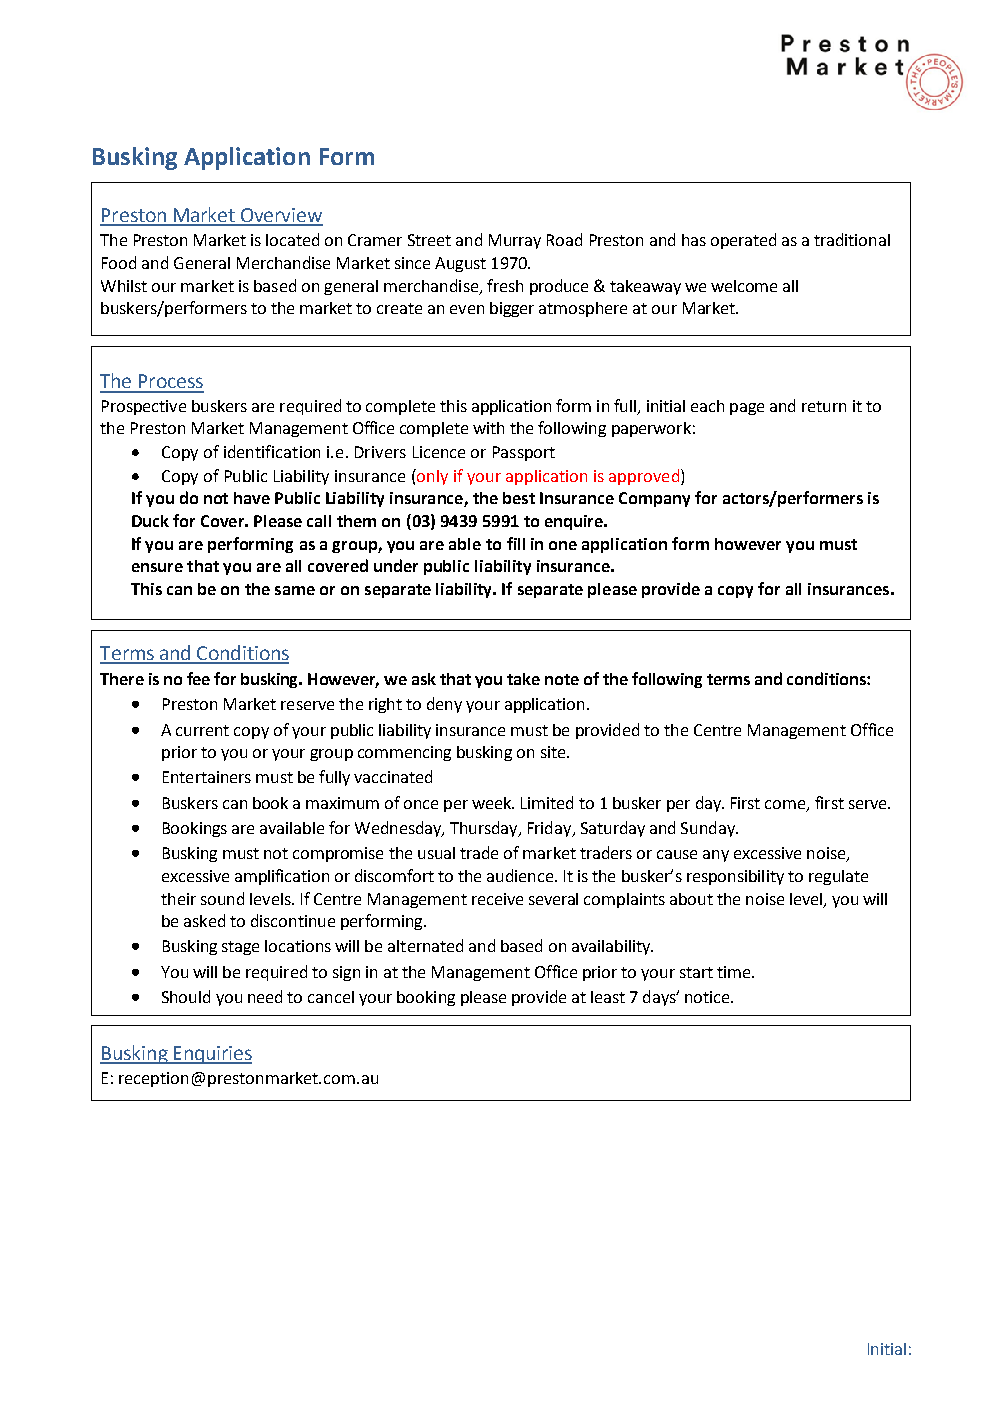 Image resolution: width=1002 pixels, height=1418 pixels. What do you see at coordinates (743, 241) in the page?
I see `operated` at bounding box center [743, 241].
